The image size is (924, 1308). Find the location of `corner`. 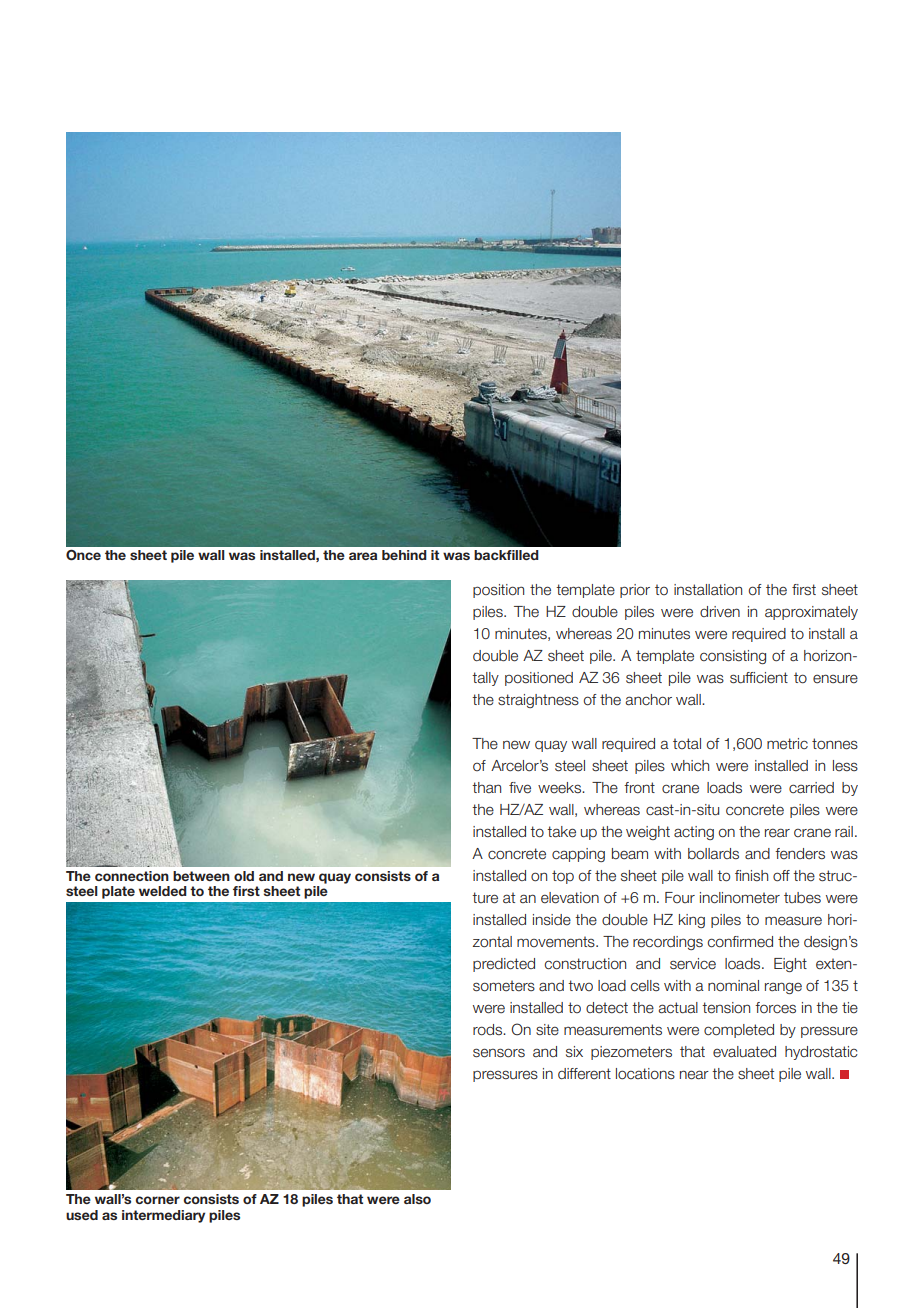

corner is located at coordinates (157, 1200).
